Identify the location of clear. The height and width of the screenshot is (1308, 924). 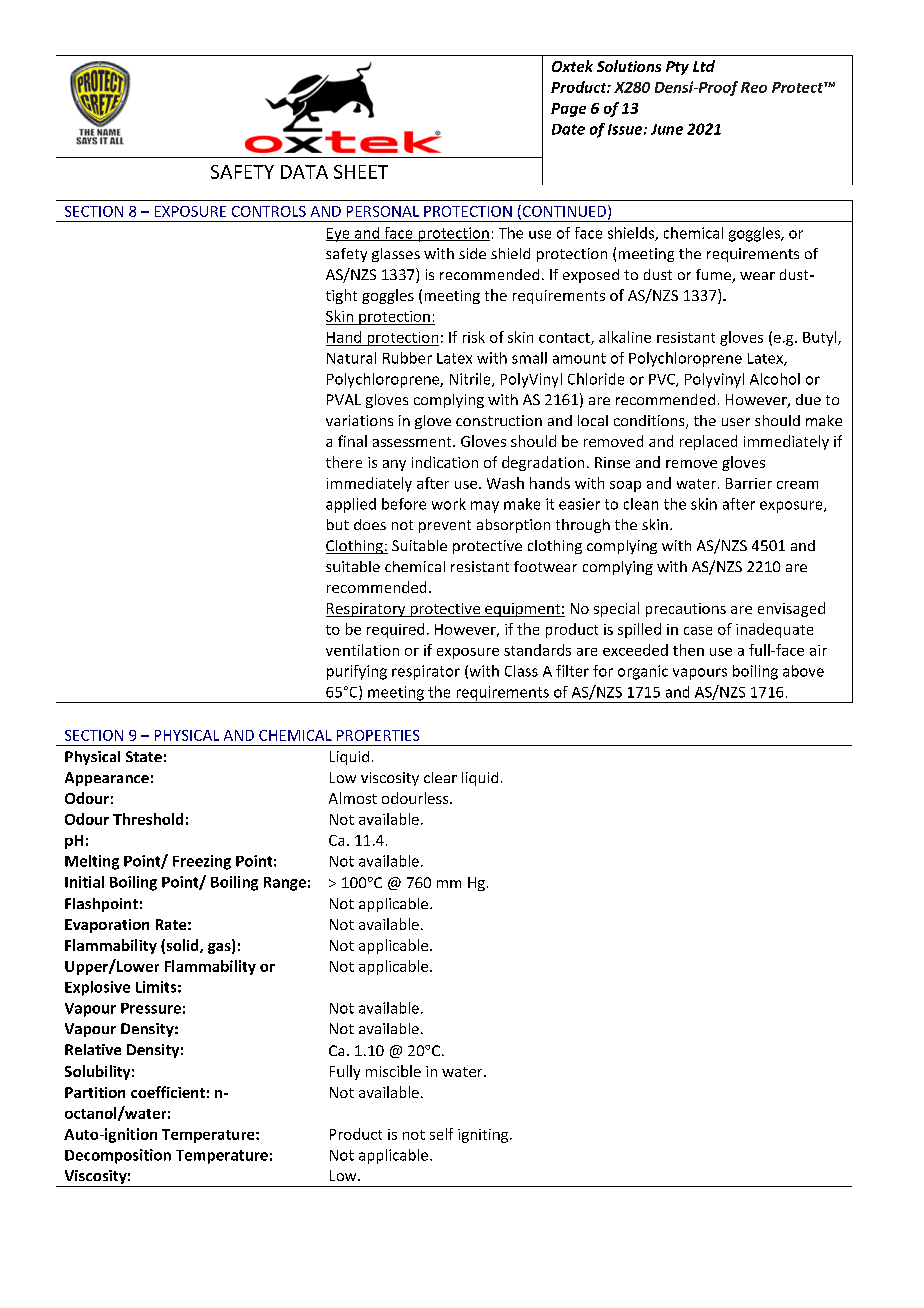
(440, 777).
